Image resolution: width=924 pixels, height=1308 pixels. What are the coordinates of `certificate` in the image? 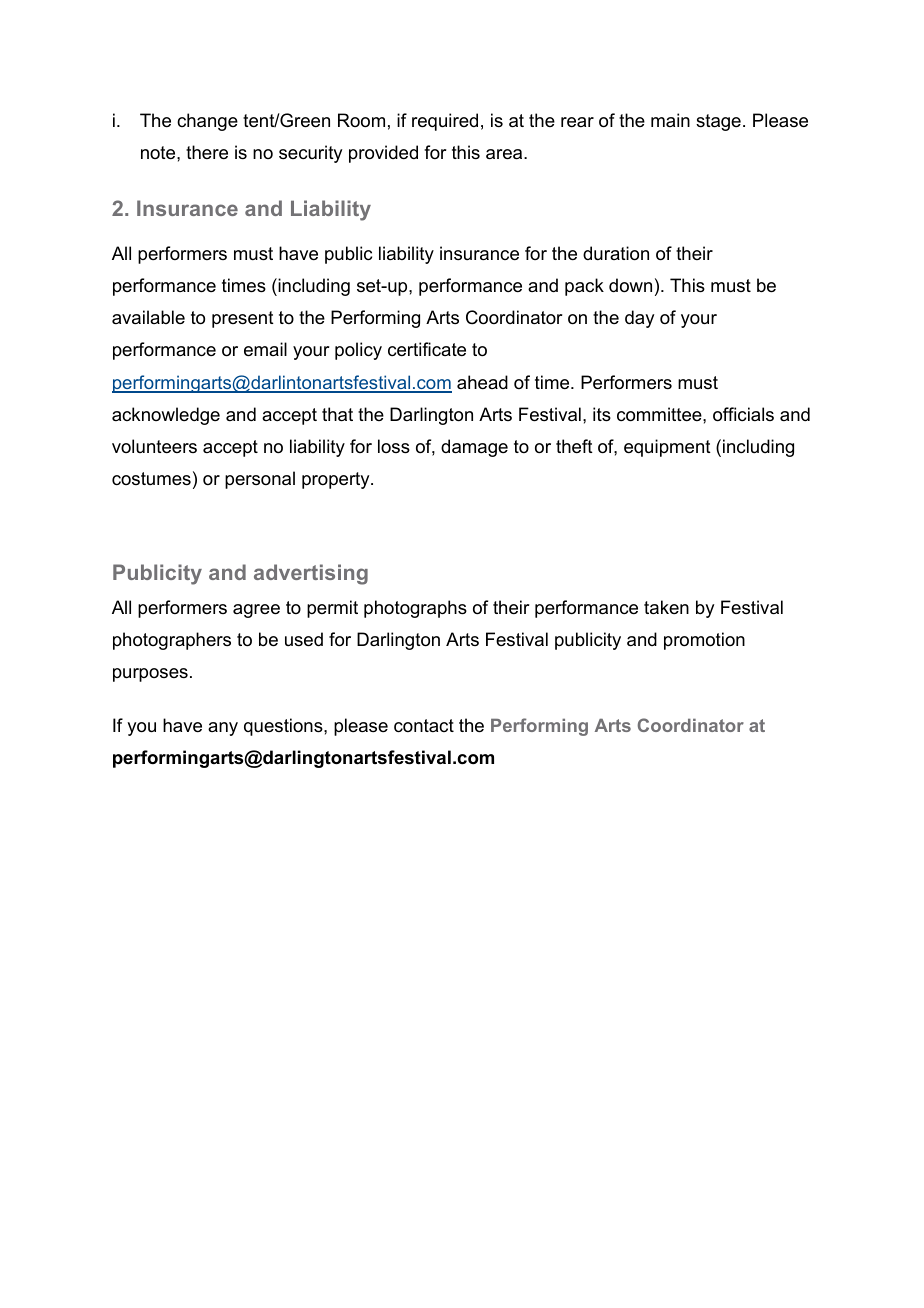 It's located at (427, 349).
